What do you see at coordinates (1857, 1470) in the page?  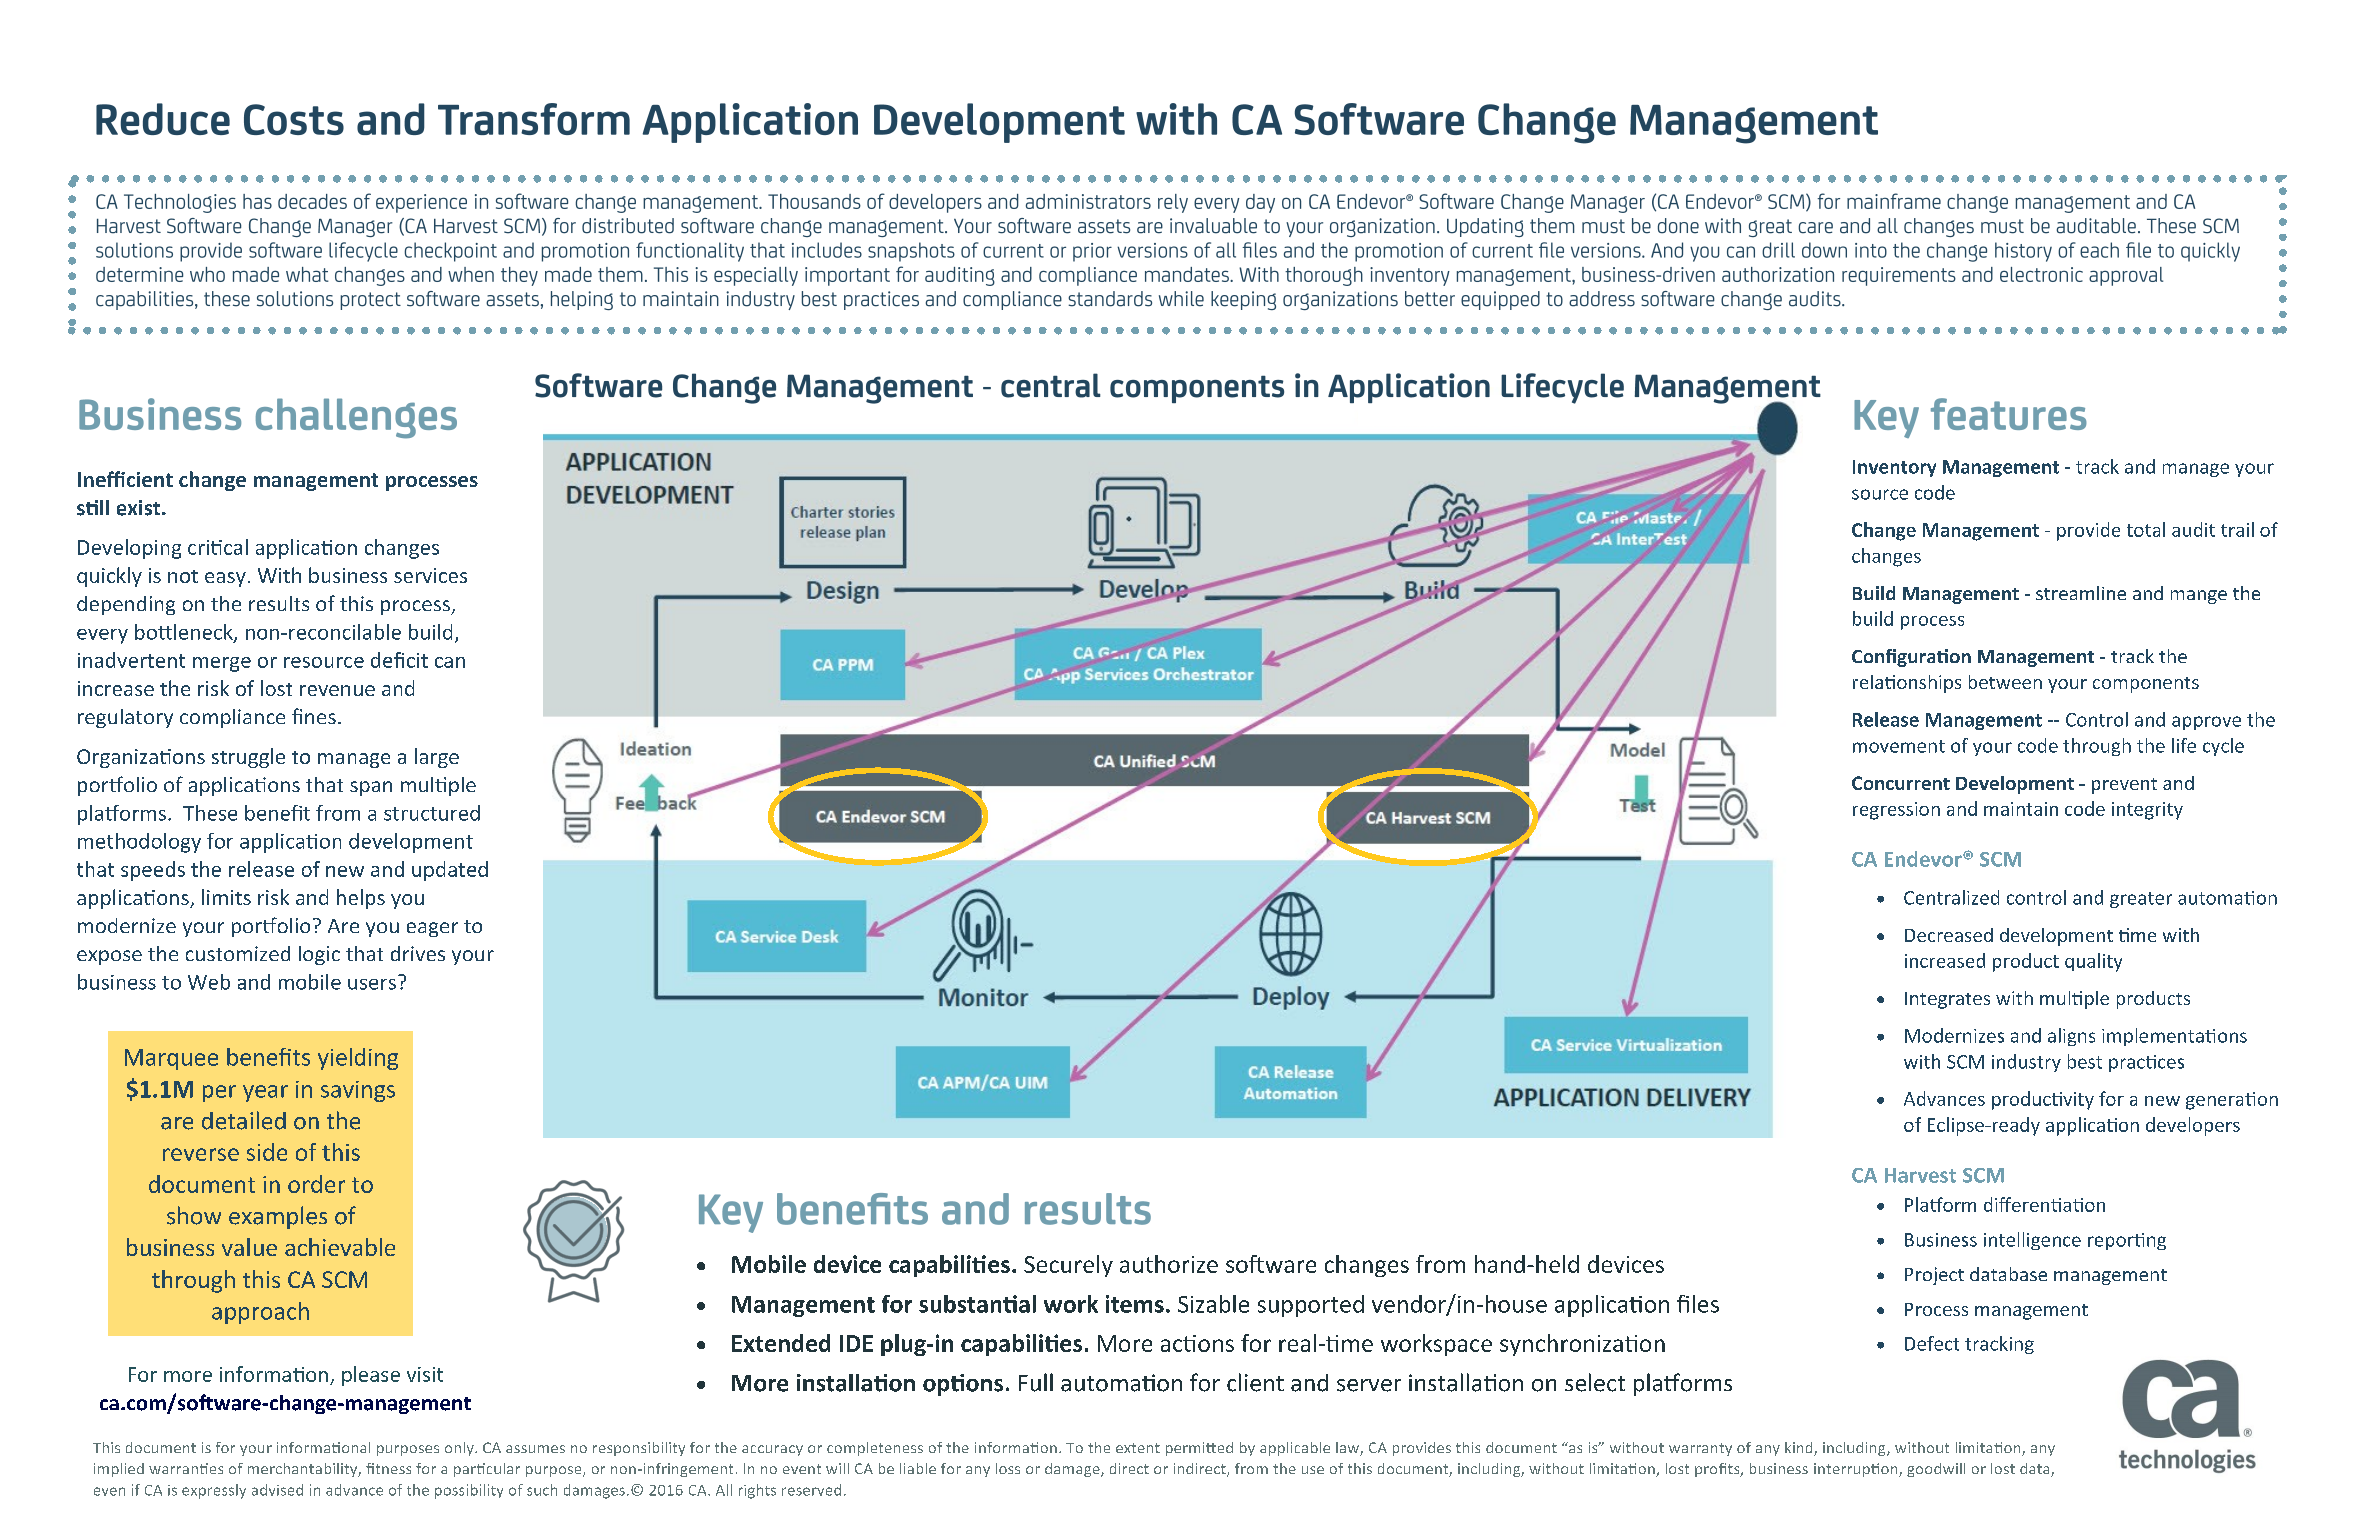 I see `interruption` at bounding box center [1857, 1470].
